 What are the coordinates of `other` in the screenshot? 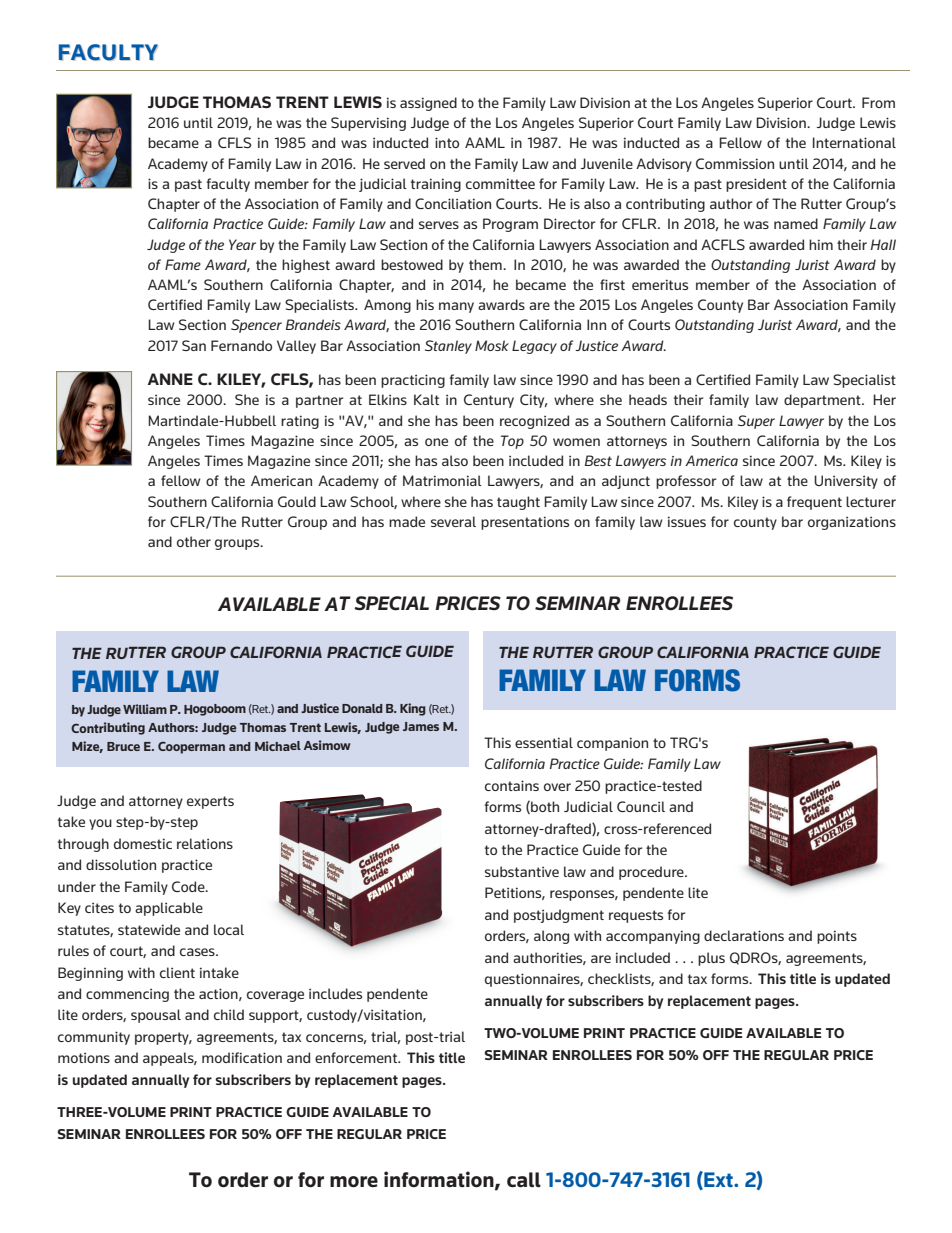 It's located at (194, 541).
